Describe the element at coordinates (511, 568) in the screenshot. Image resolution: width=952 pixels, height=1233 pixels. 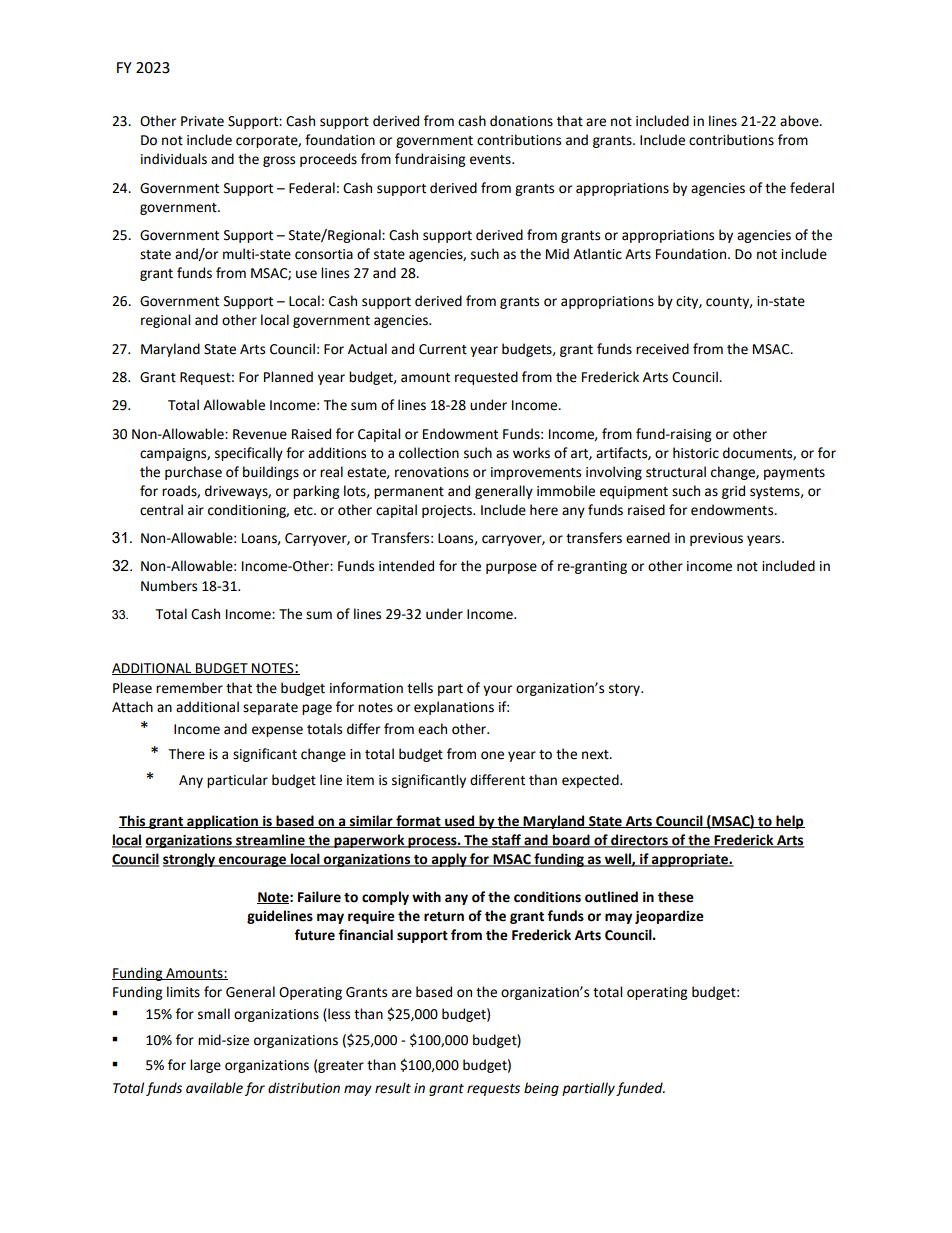
I see `purpose` at that location.
